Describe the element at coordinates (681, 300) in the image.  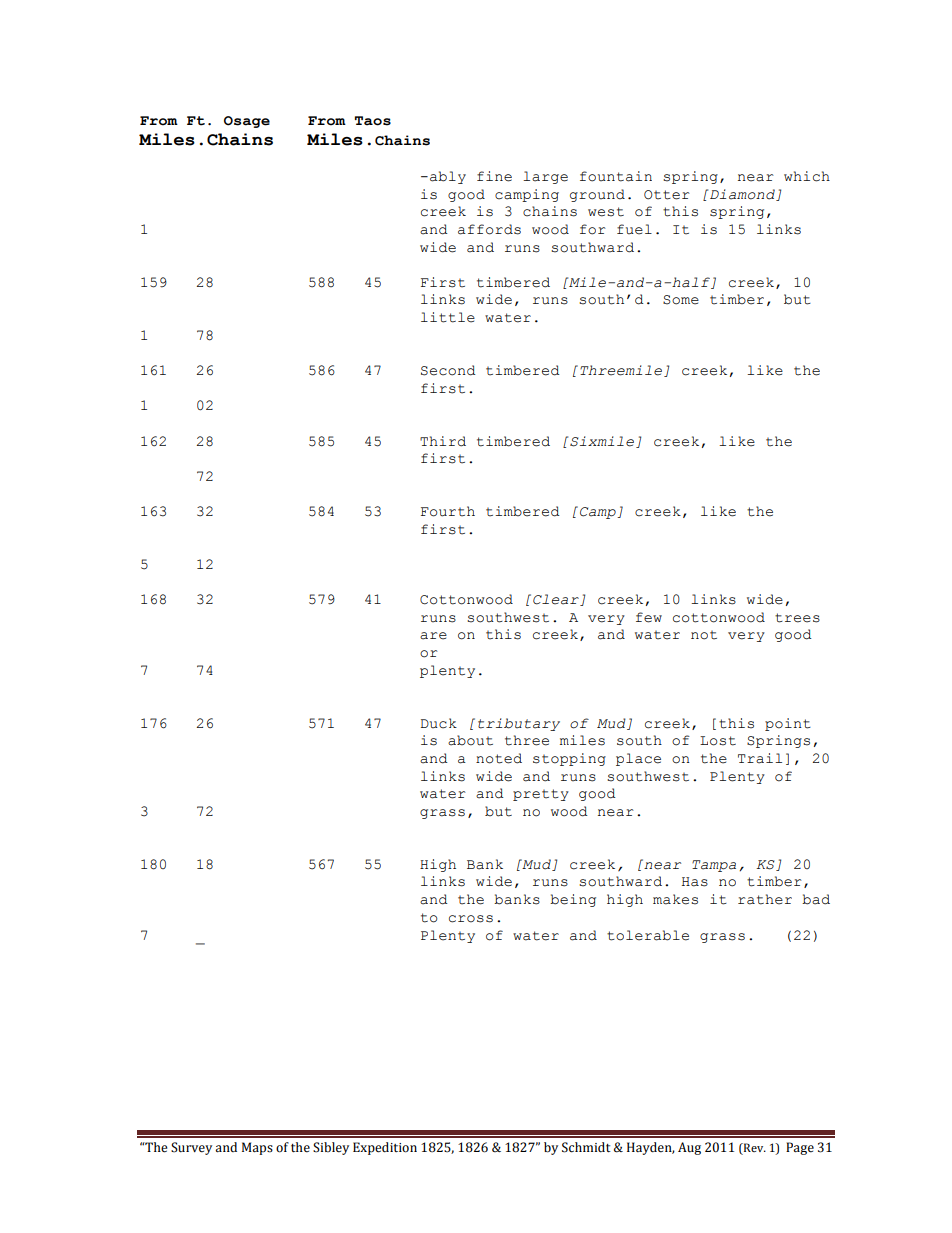
I see `Some` at that location.
